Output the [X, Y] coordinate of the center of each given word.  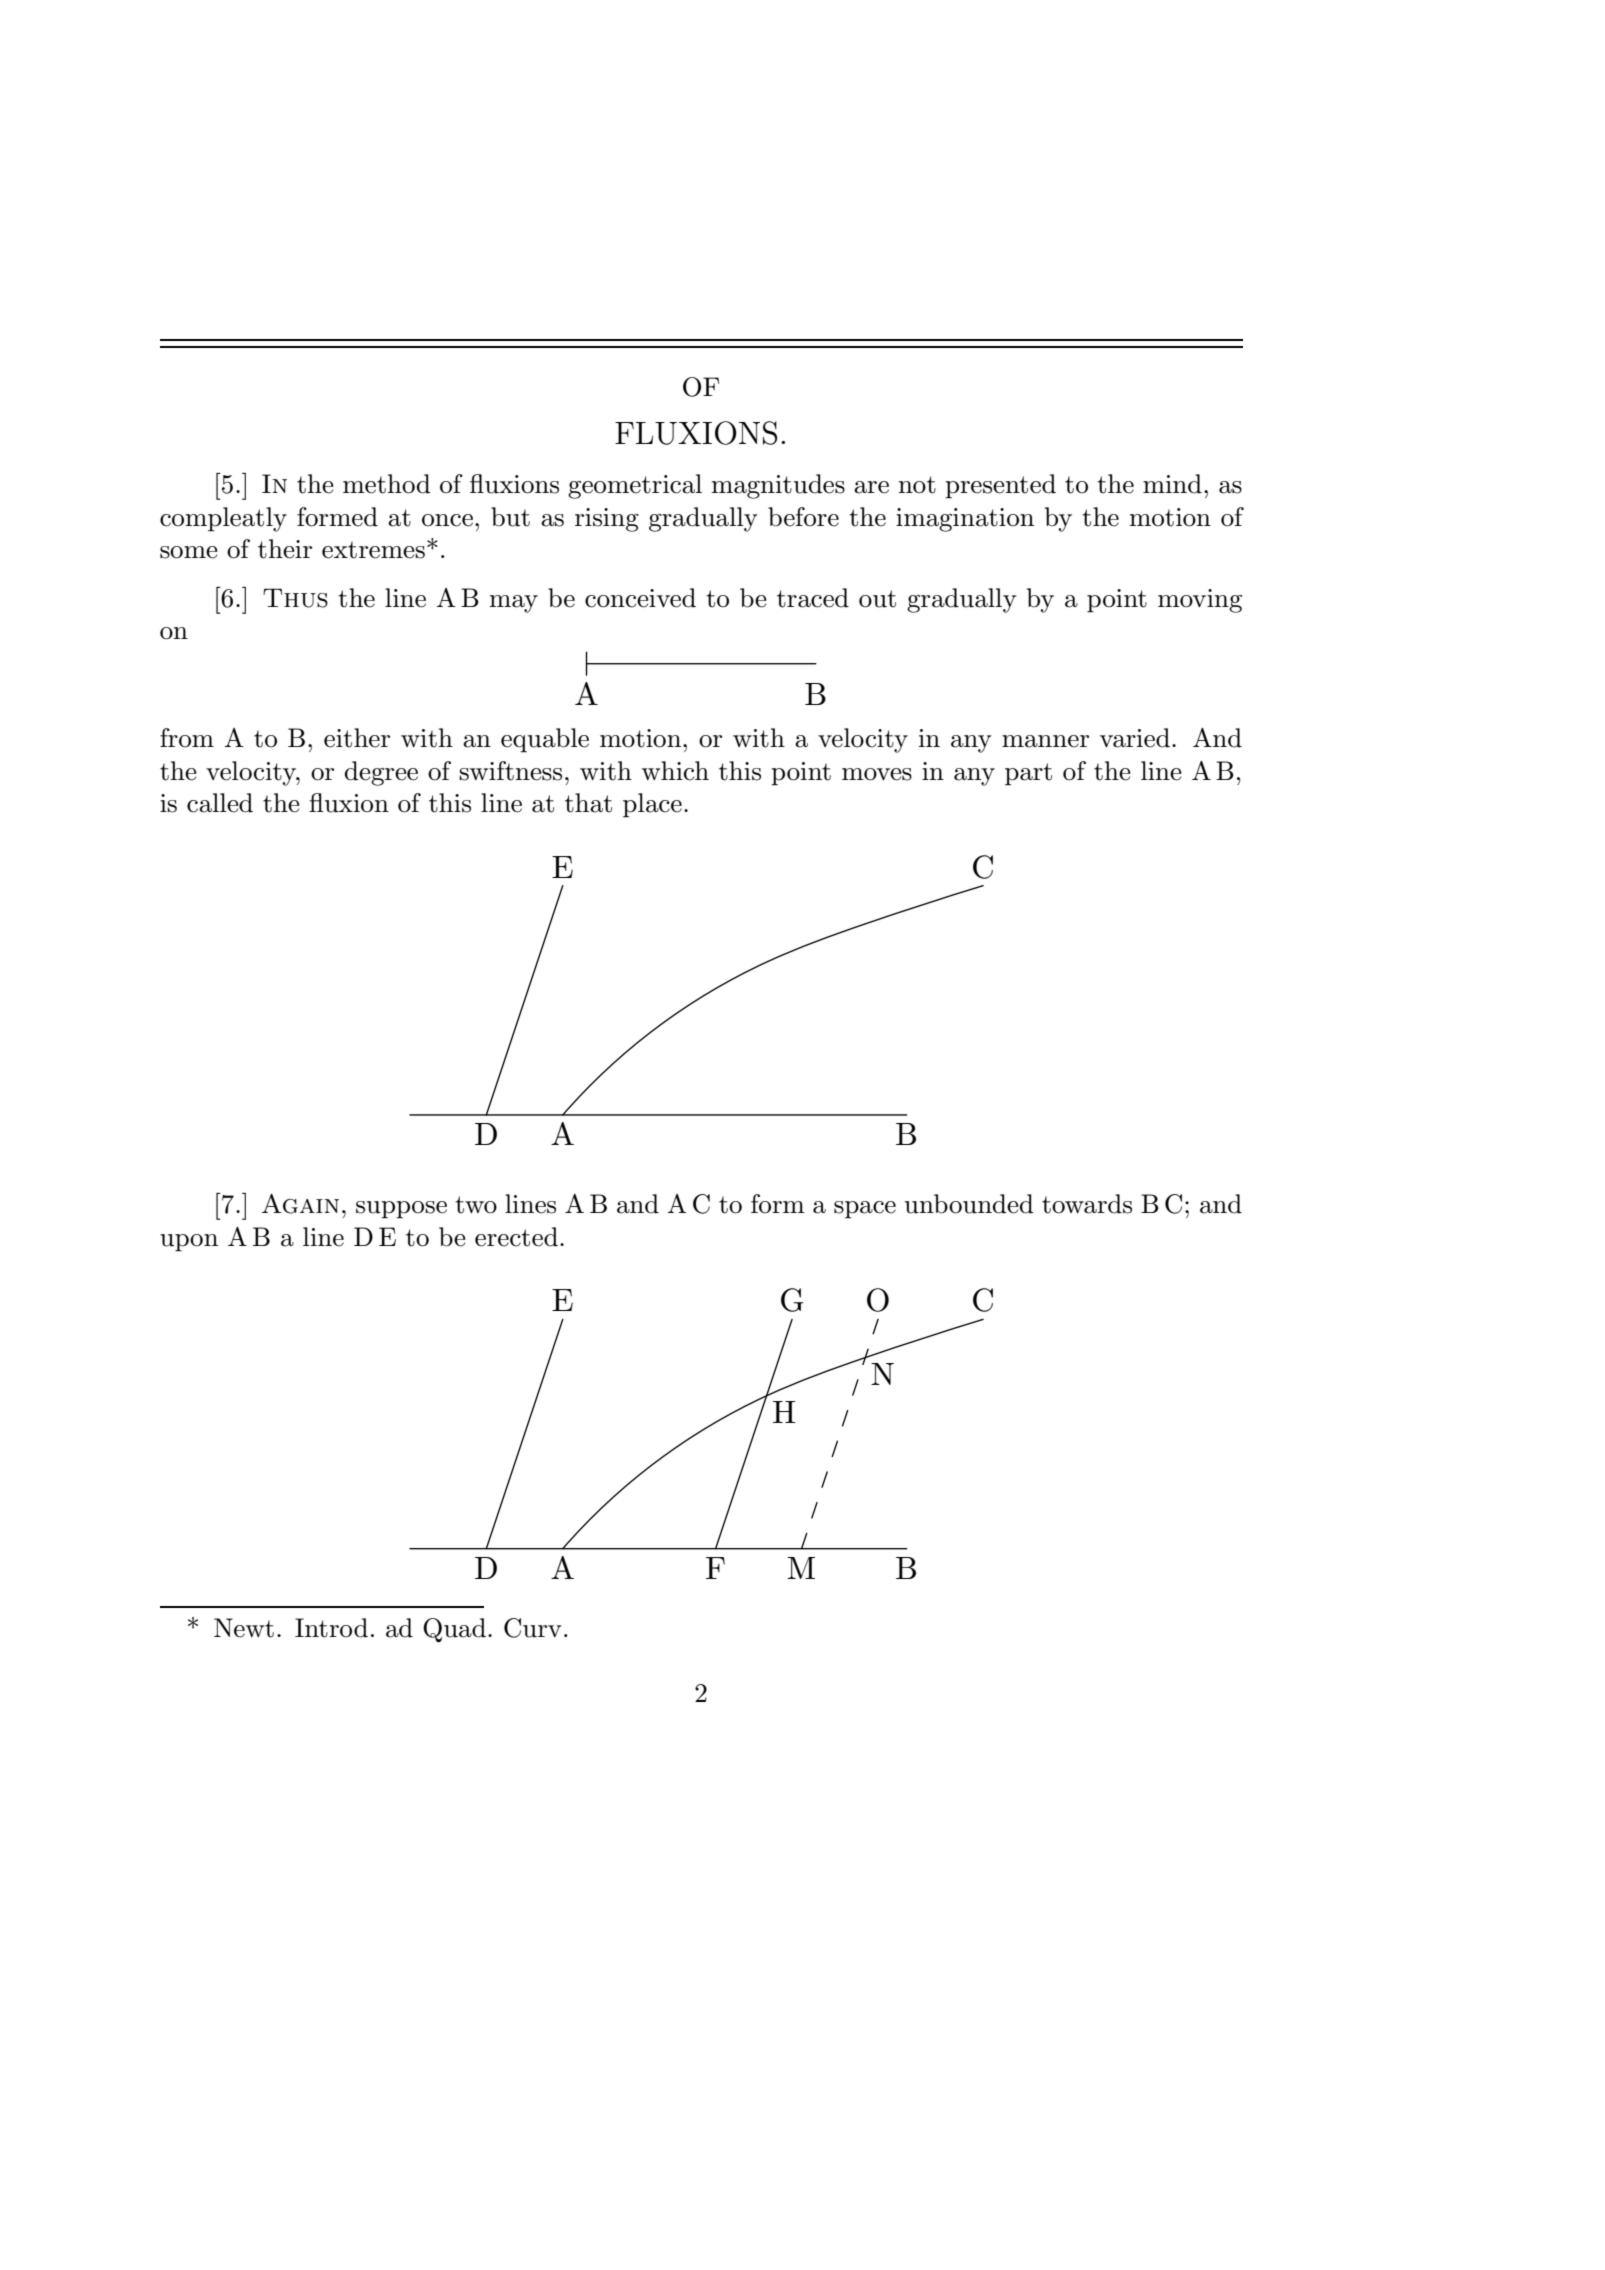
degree [381, 773]
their [285, 549]
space [865, 1210]
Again [300, 1204]
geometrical [635, 486]
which [675, 771]
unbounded [969, 1204]
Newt [244, 1628]
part [1028, 774]
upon [189, 1243]
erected [516, 1237]
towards [1087, 1204]
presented [1000, 486]
